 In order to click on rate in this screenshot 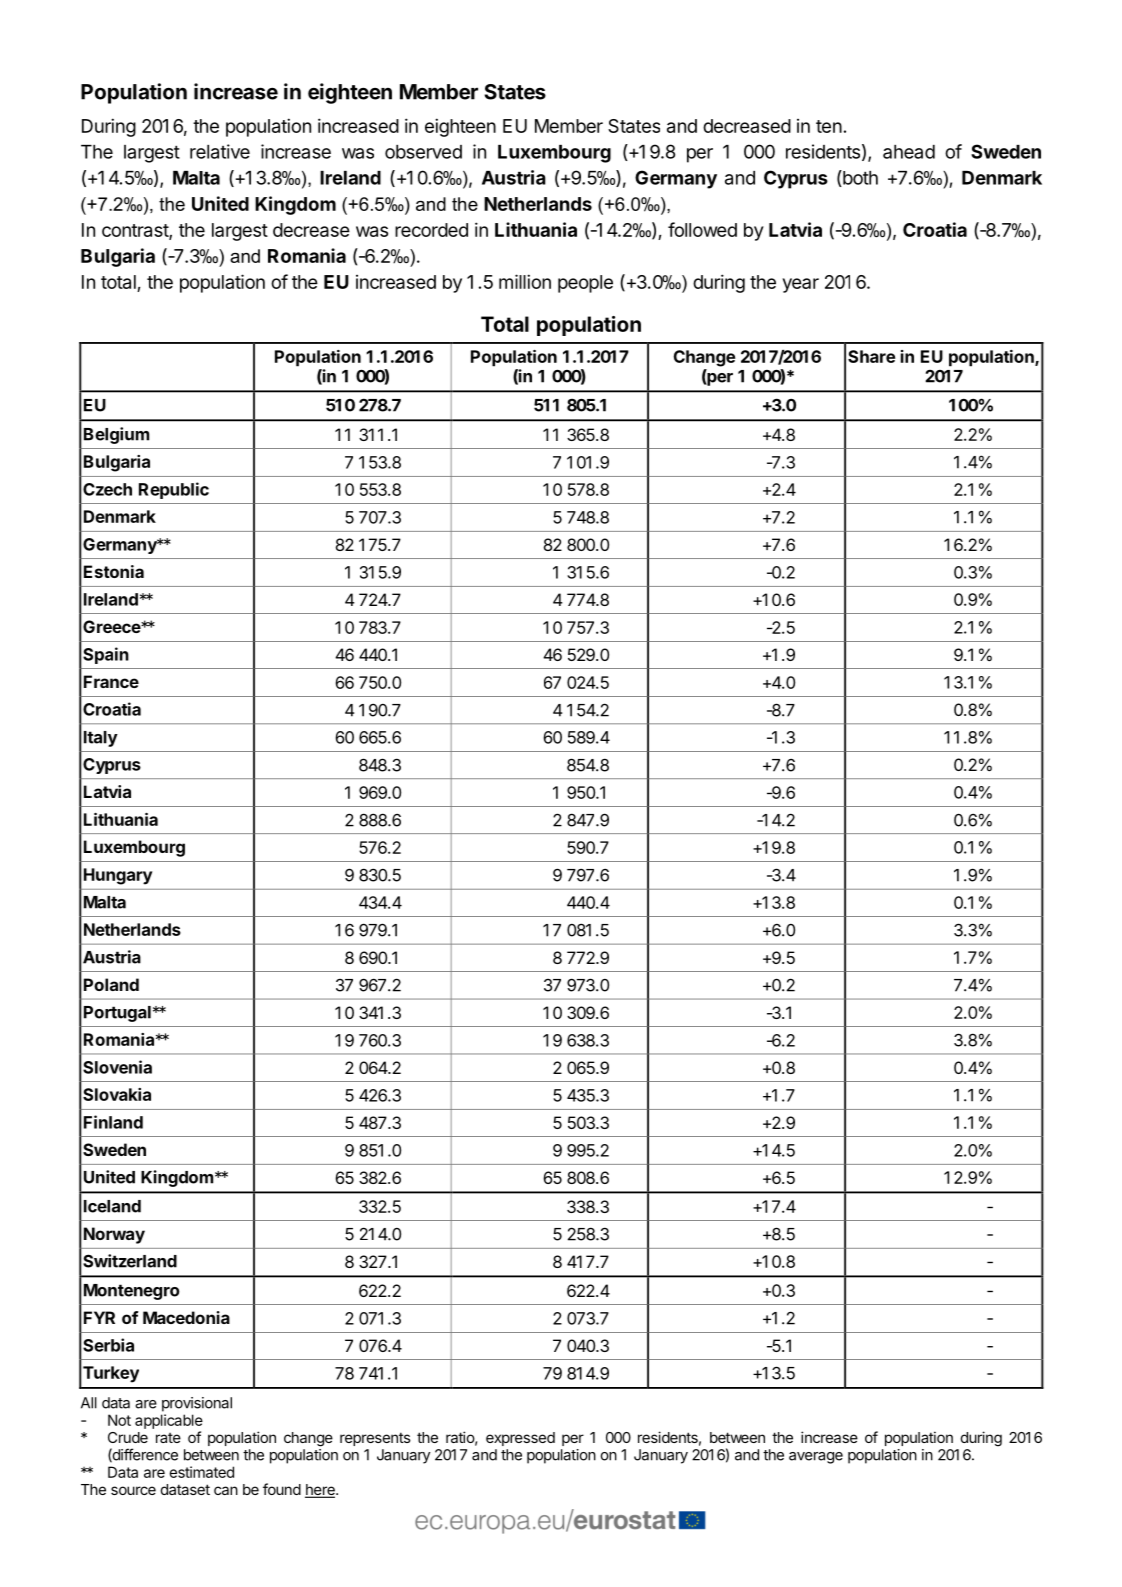, I will do `click(168, 1438)`.
